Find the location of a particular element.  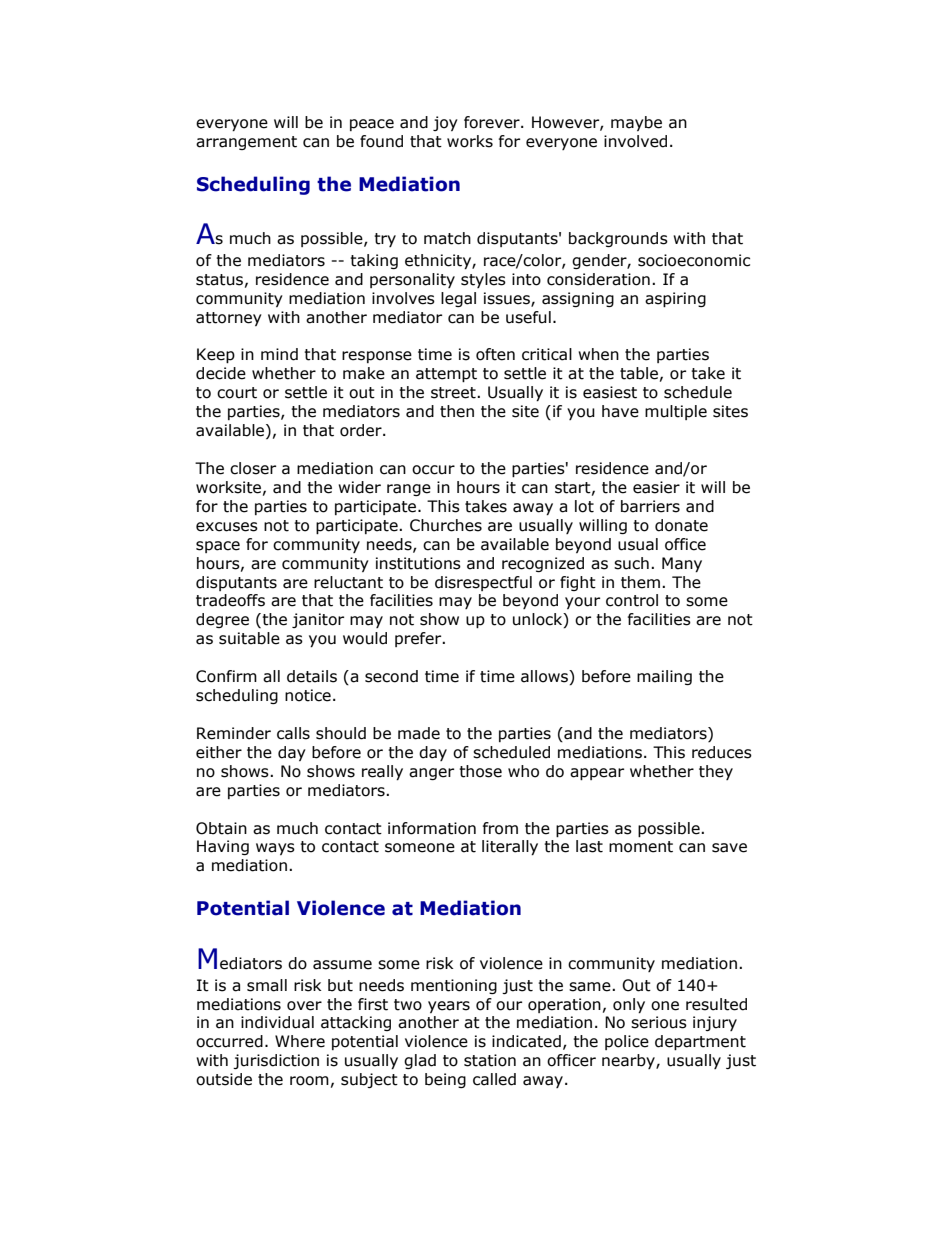

peace is located at coordinates (372, 125).
